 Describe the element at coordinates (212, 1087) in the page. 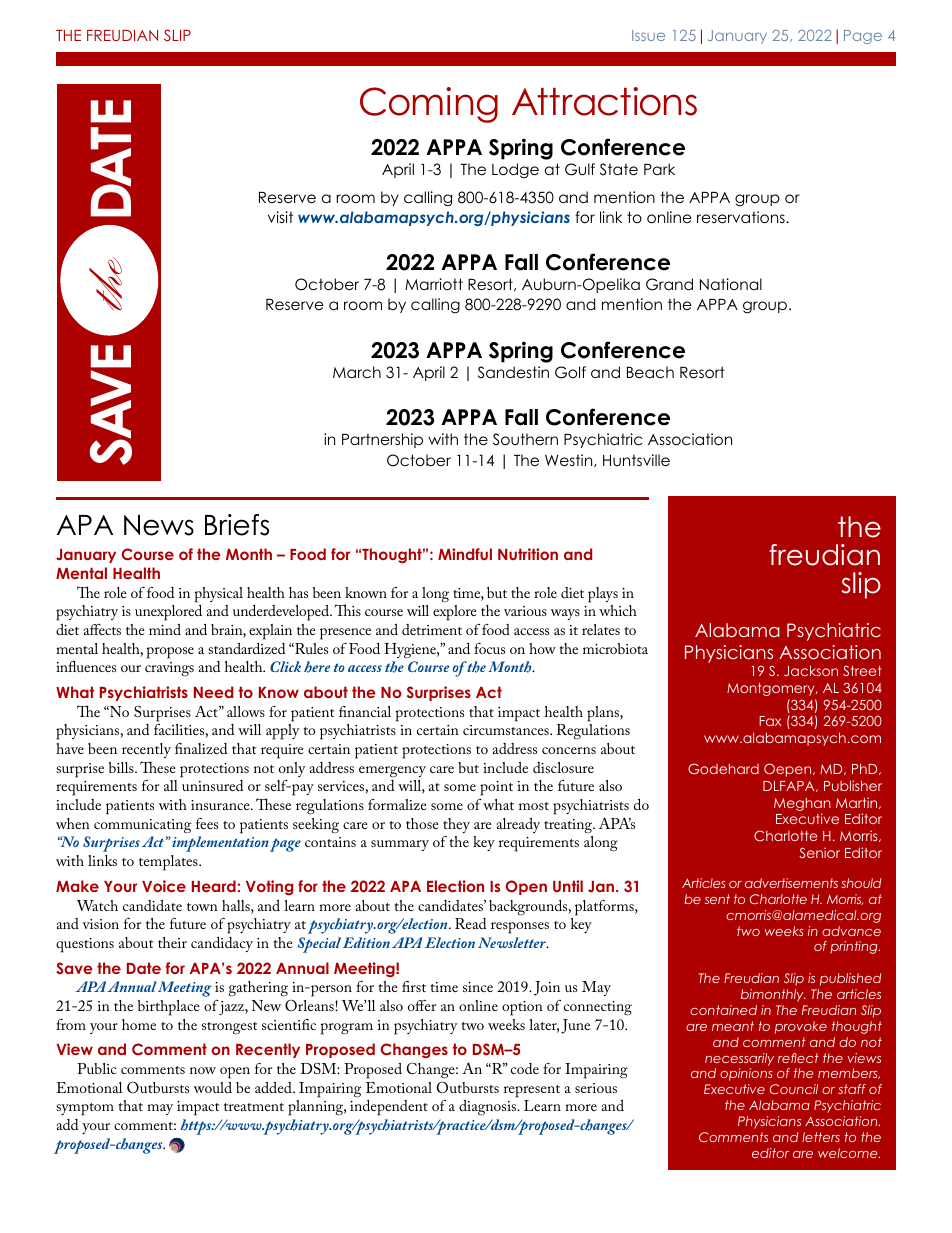

I see `would` at that location.
